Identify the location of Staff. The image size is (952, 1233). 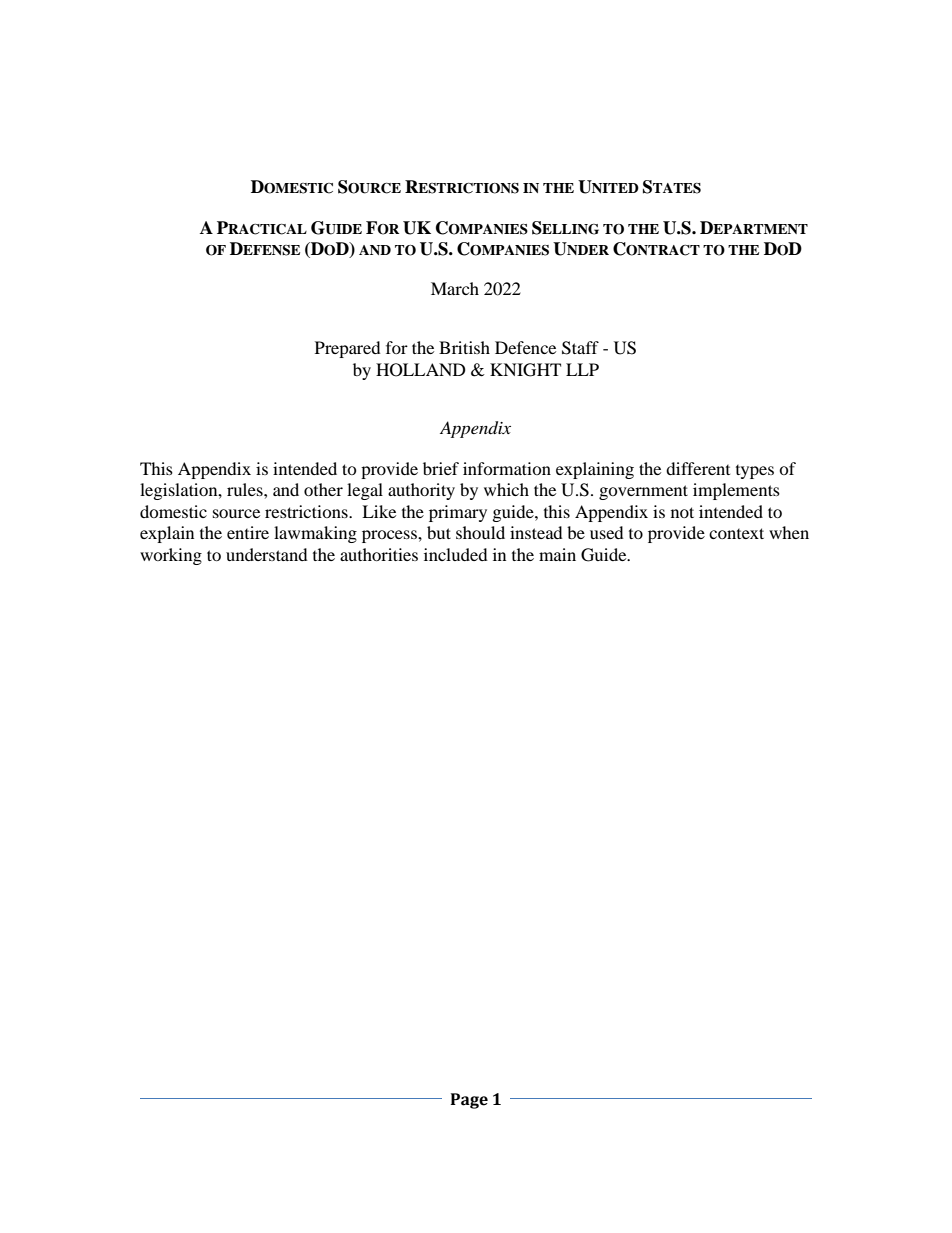
(580, 348).
